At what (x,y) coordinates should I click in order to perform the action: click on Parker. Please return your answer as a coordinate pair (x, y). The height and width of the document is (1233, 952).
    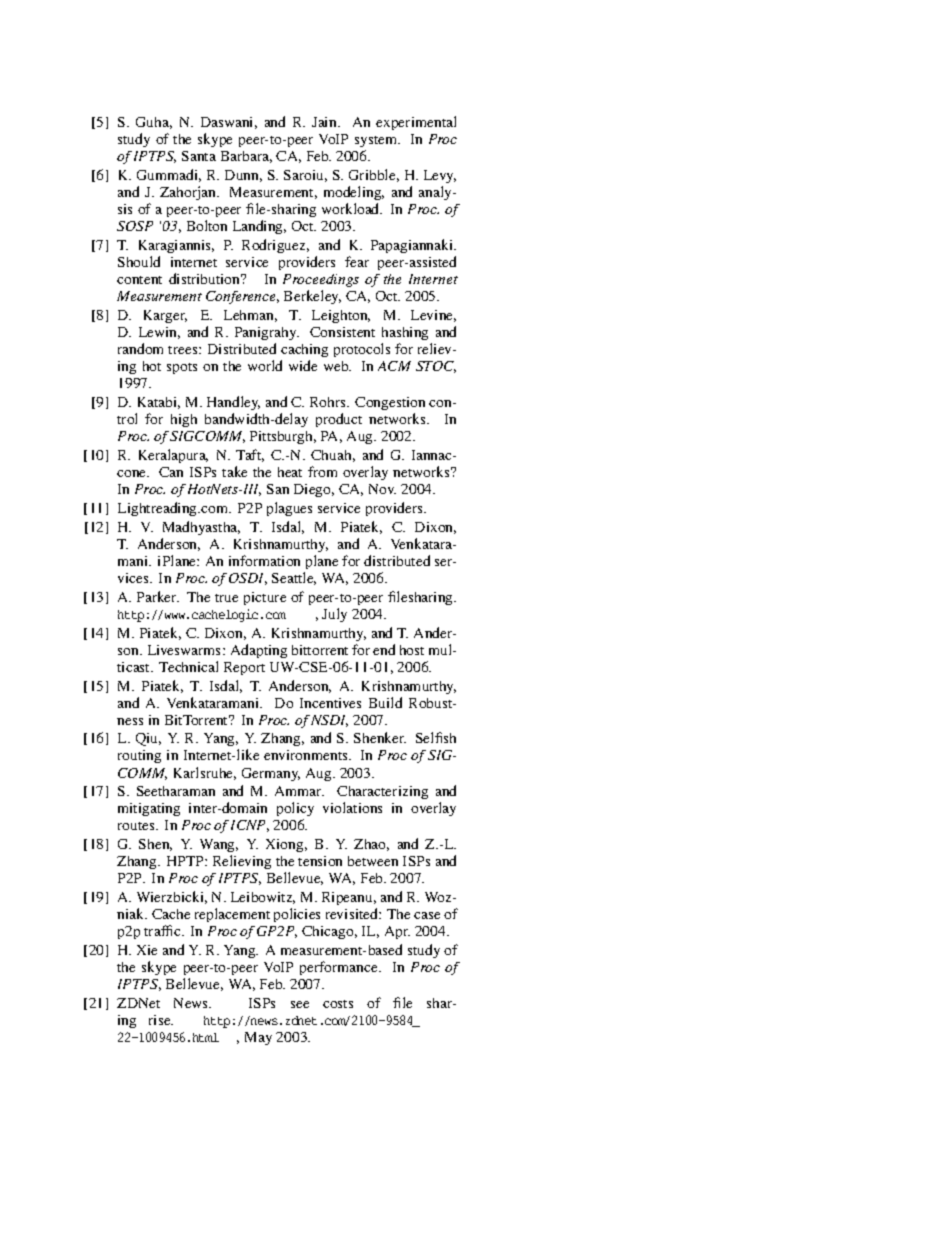
    Looking at the image, I should click on (158, 596).
